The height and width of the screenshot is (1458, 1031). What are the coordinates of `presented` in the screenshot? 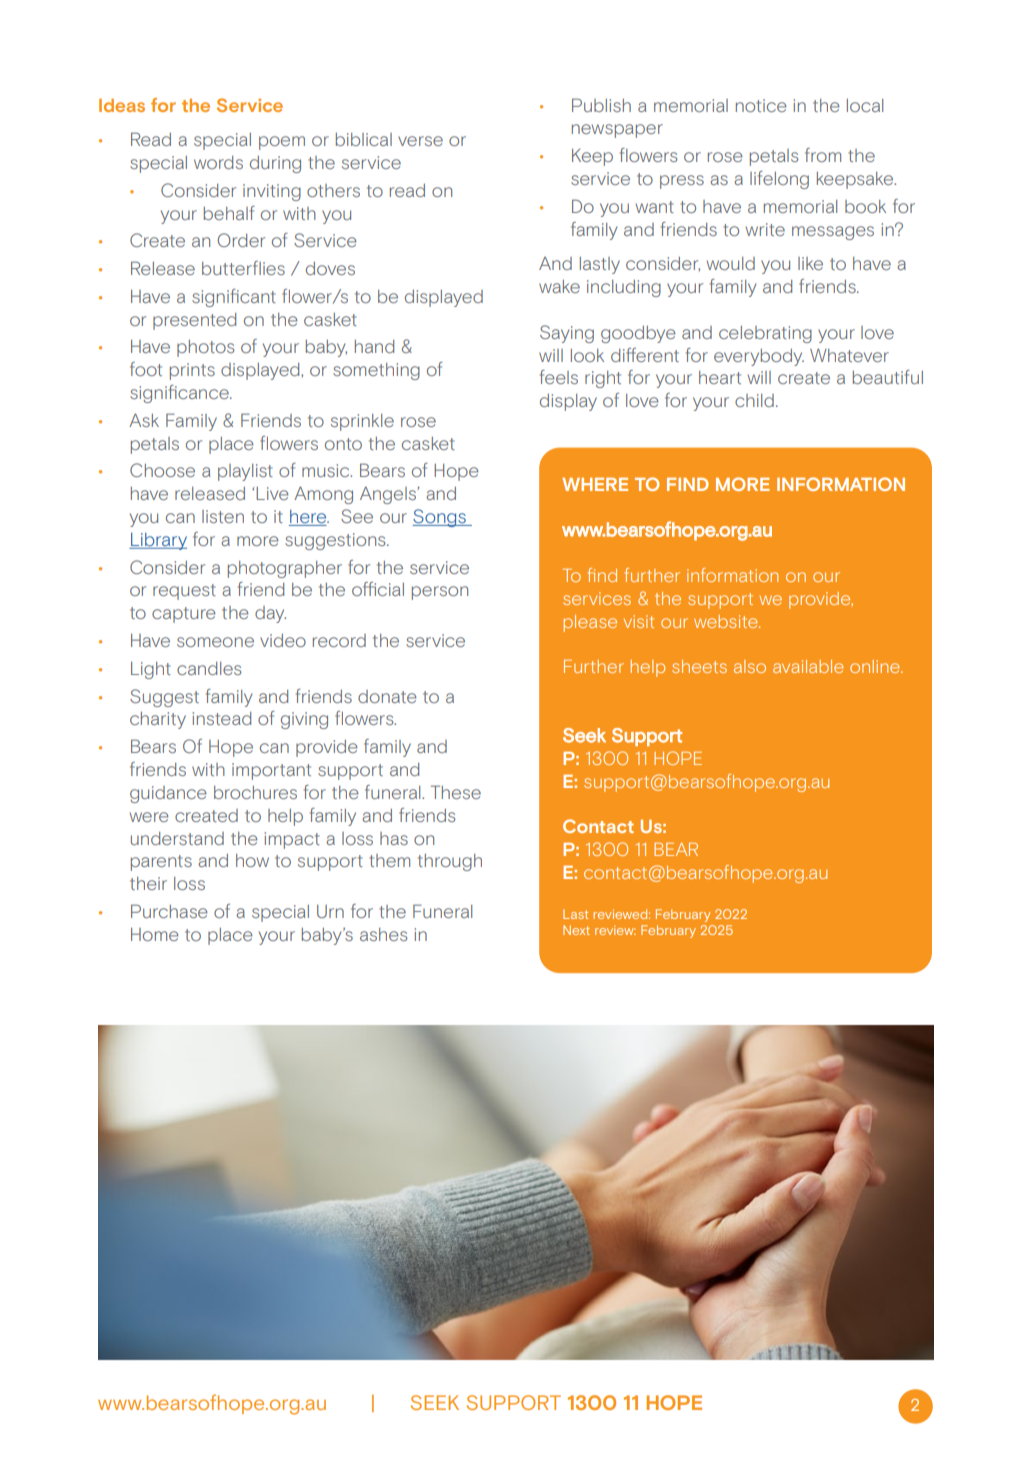 It's located at (194, 321).
